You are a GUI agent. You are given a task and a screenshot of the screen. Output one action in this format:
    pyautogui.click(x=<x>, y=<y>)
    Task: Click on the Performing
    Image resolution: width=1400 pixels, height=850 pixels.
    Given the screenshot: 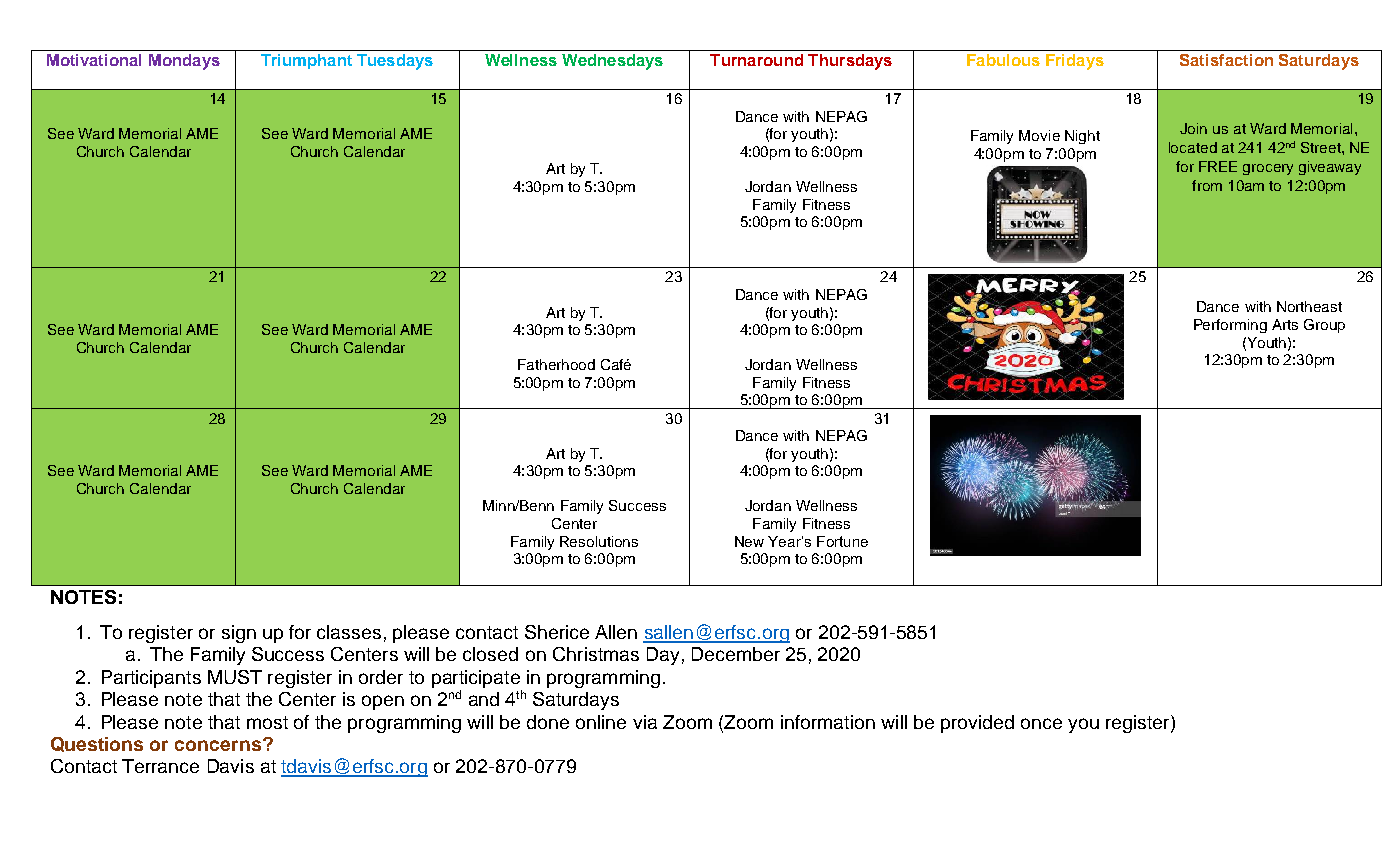 What is the action you would take?
    pyautogui.click(x=1230, y=326)
